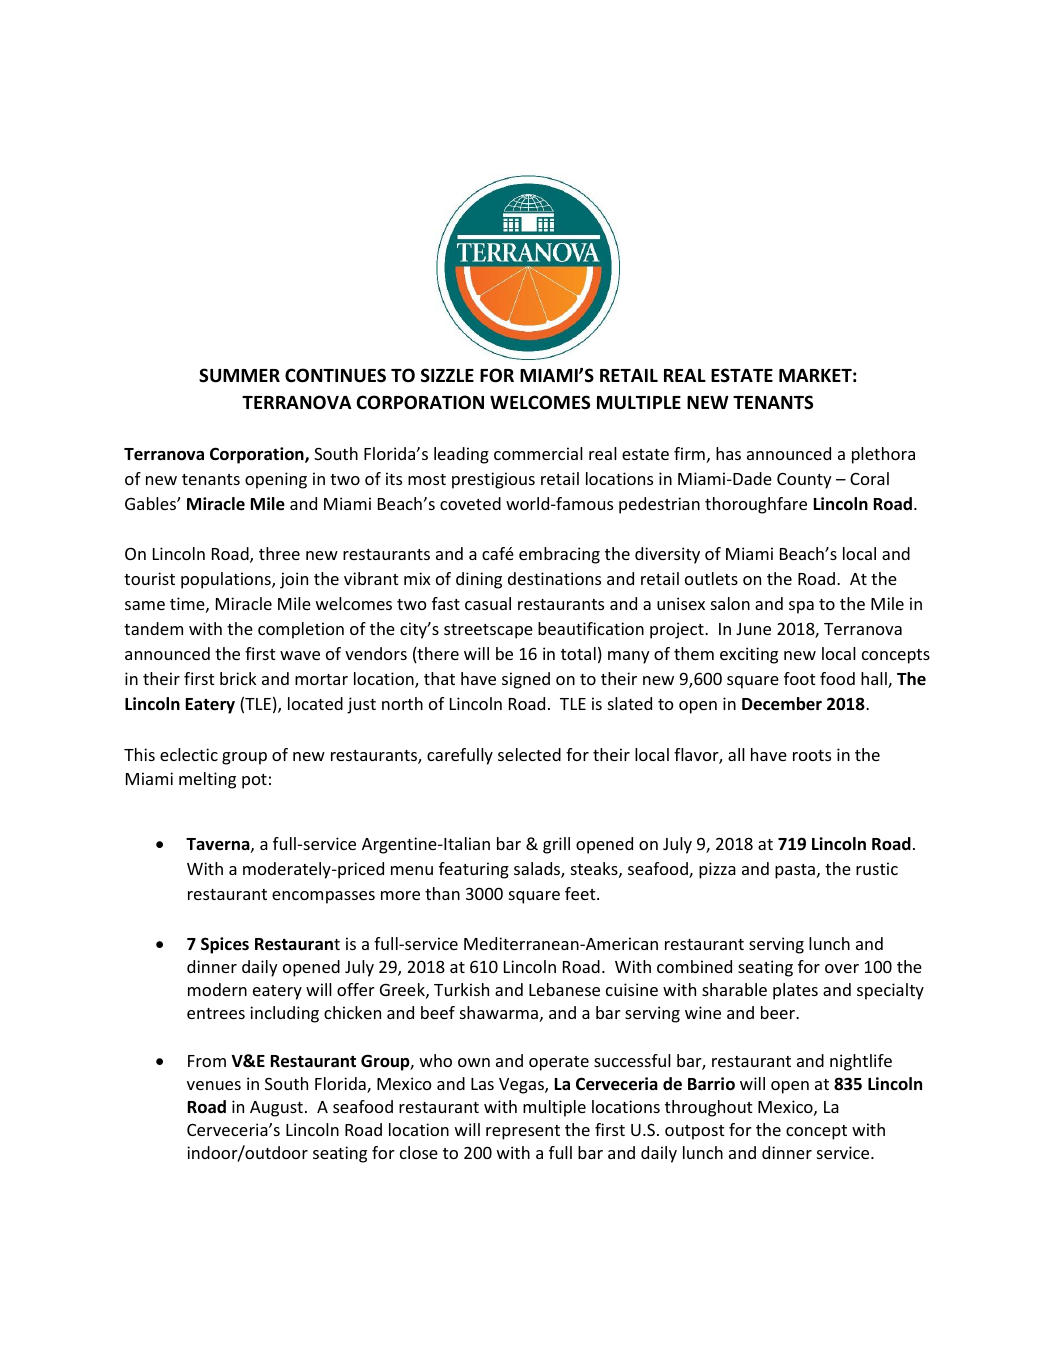 The image size is (1057, 1368). Describe the element at coordinates (225, 945) in the screenshot. I see `Spices` at that location.
